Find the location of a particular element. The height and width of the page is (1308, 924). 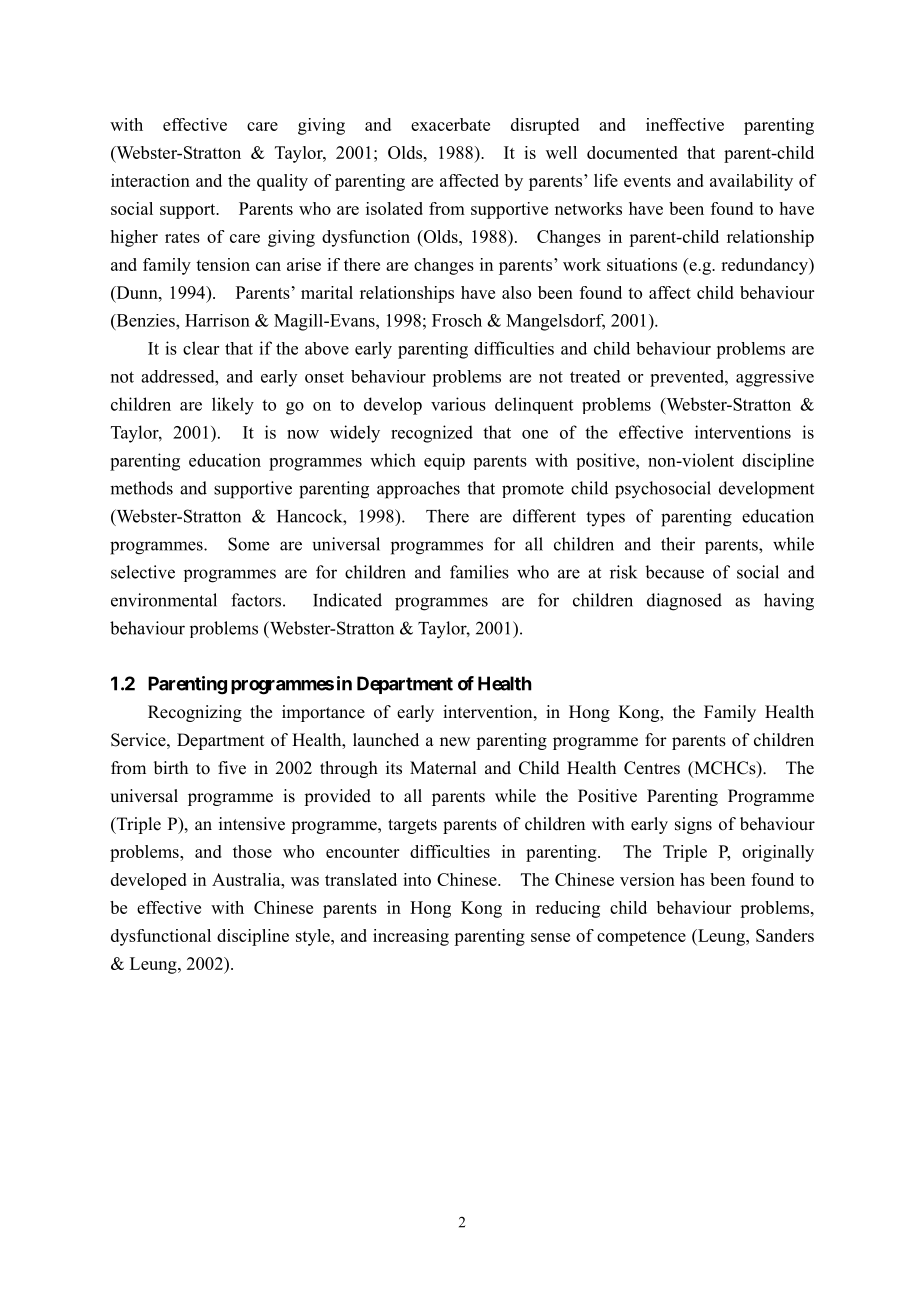

interaction is located at coordinates (150, 180).
